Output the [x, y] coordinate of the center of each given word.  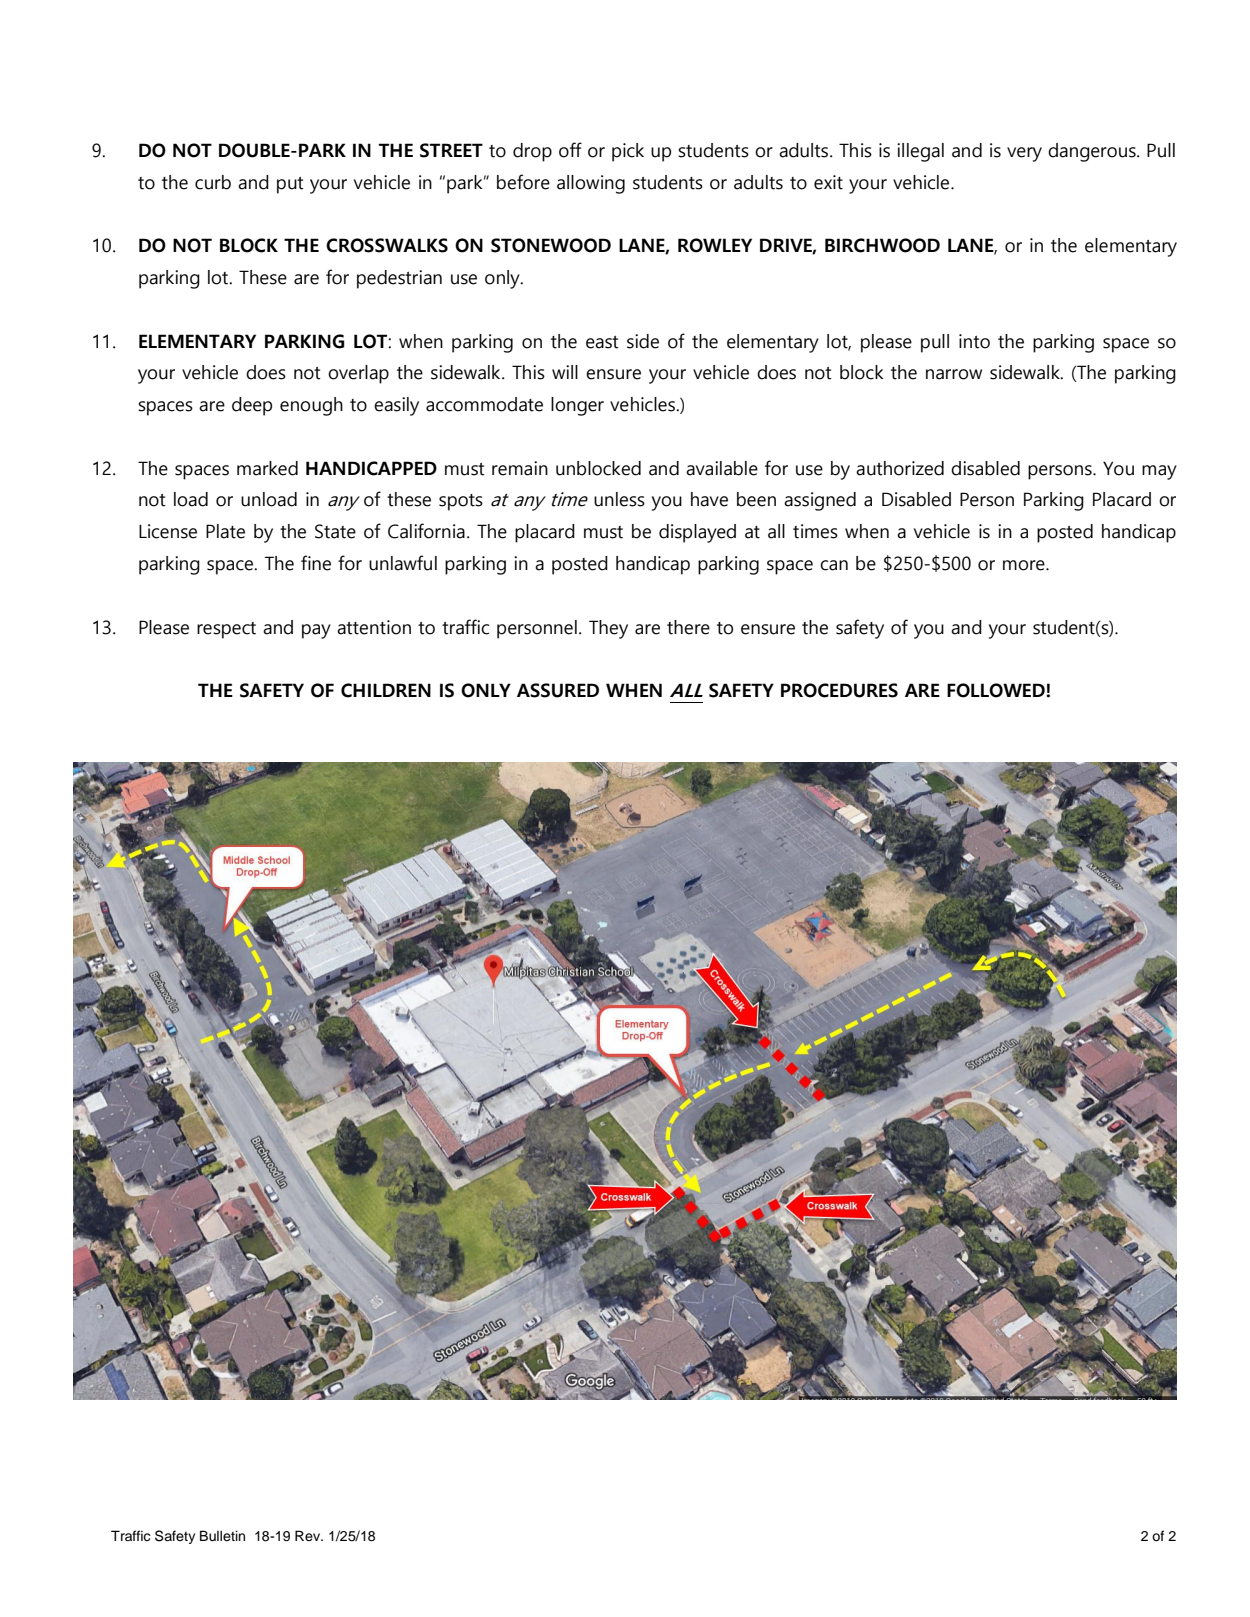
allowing [591, 184]
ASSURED [558, 690]
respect [226, 630]
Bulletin [222, 1536]
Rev [308, 1535]
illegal [920, 152]
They [608, 629]
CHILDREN [386, 690]
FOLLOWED [997, 690]
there [688, 627]
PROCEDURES [839, 690]
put [290, 185]
